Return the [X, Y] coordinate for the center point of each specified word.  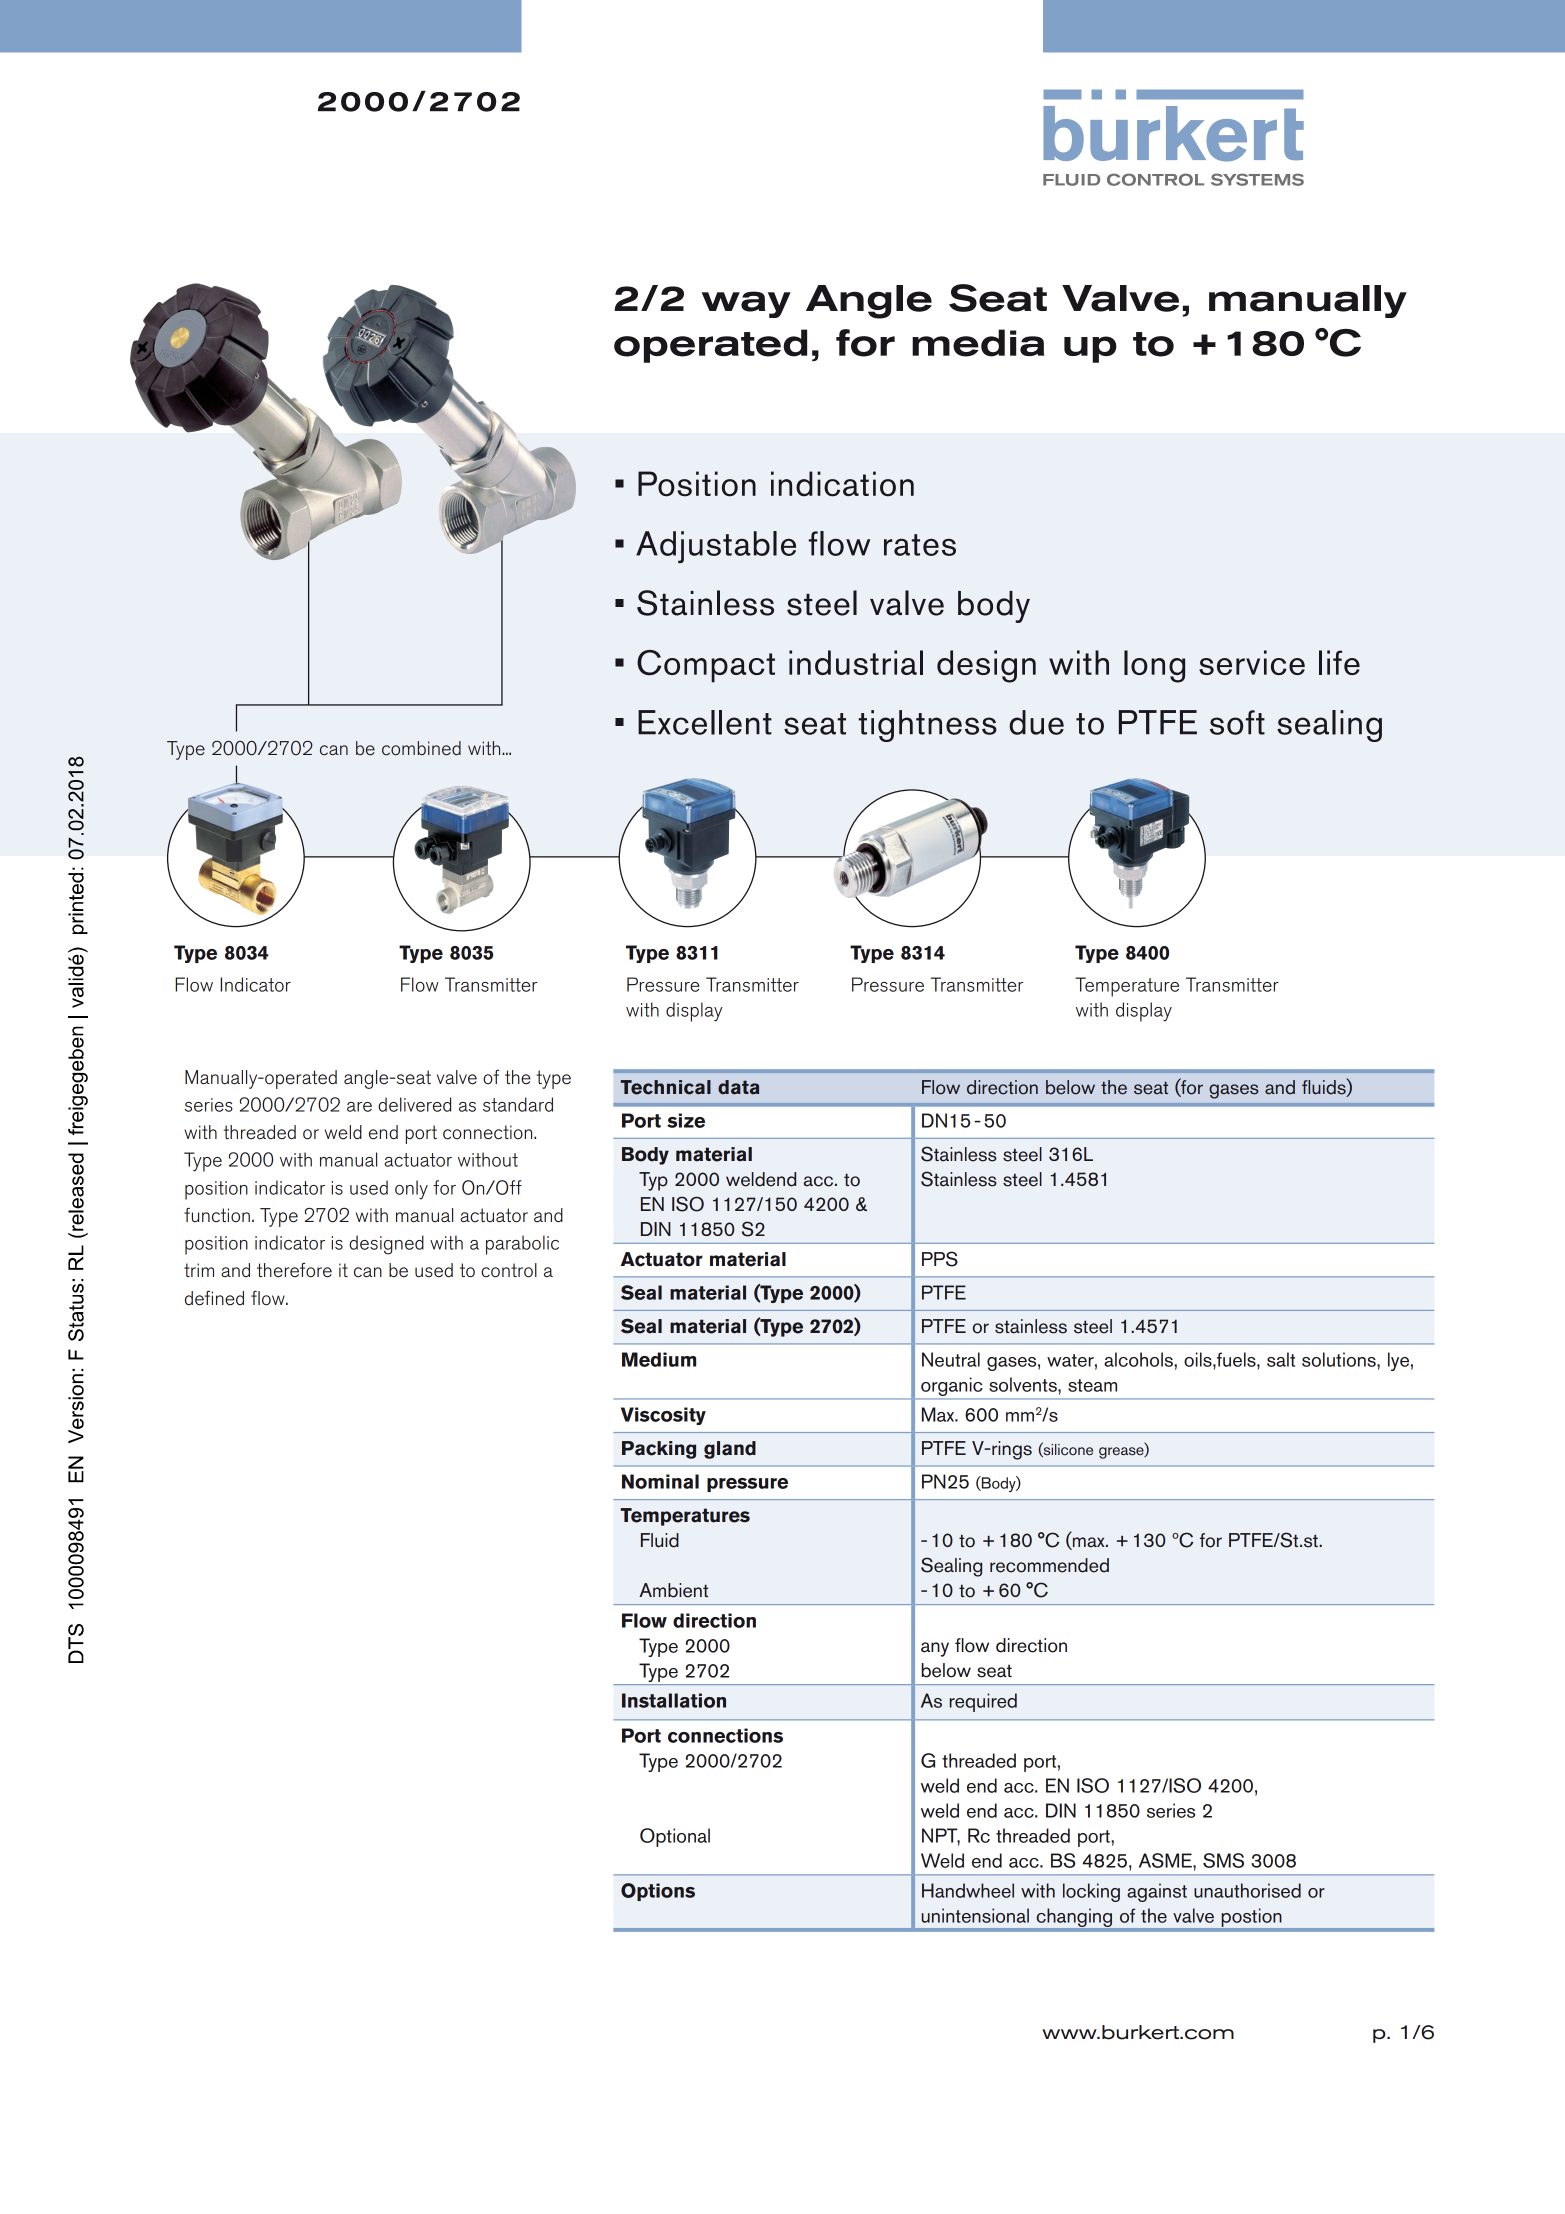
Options [658, 1892]
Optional [675, 1837]
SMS [1223, 1860]
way [746, 304]
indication [842, 484]
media [978, 343]
